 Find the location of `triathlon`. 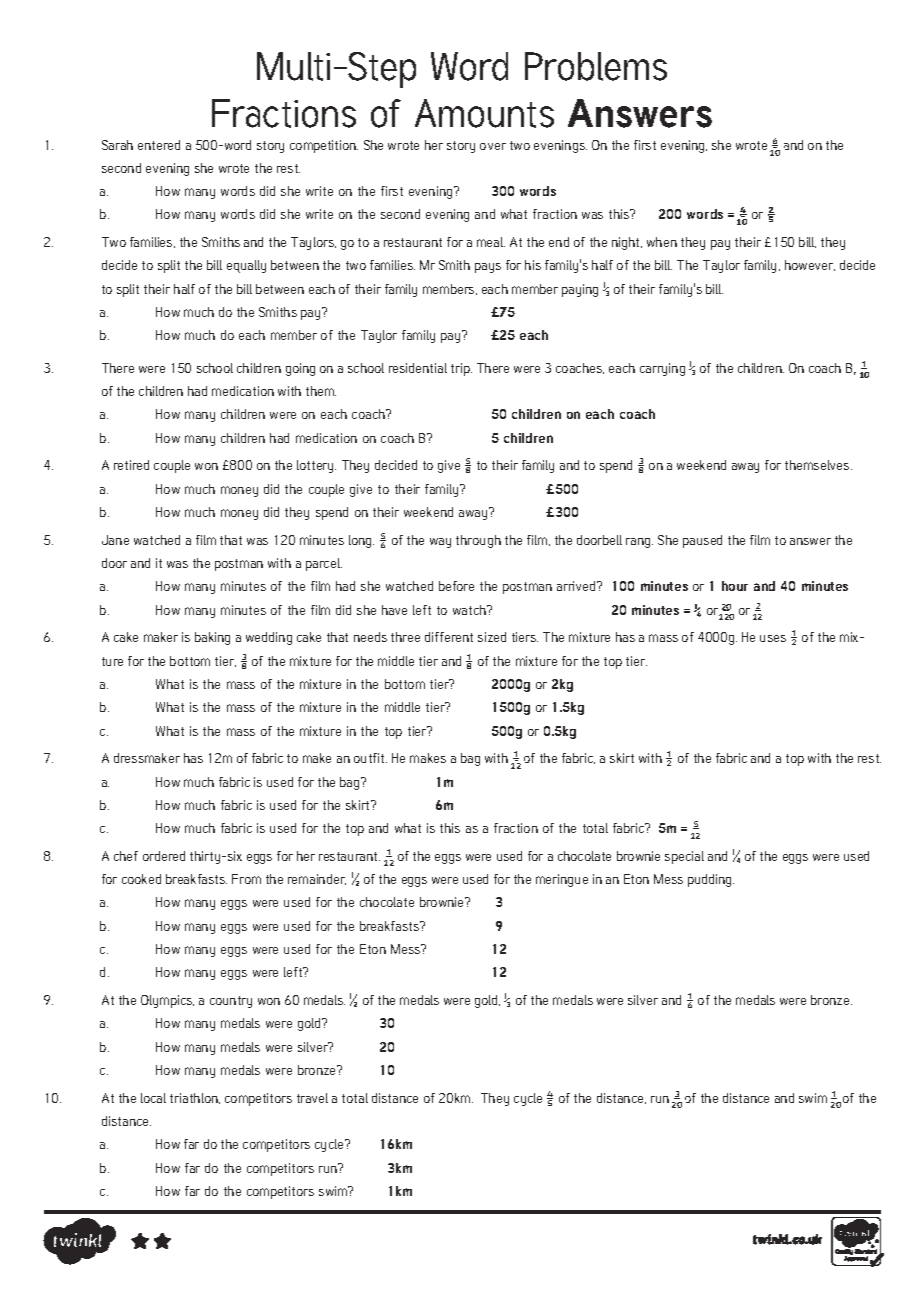

triathlon is located at coordinates (195, 1098).
